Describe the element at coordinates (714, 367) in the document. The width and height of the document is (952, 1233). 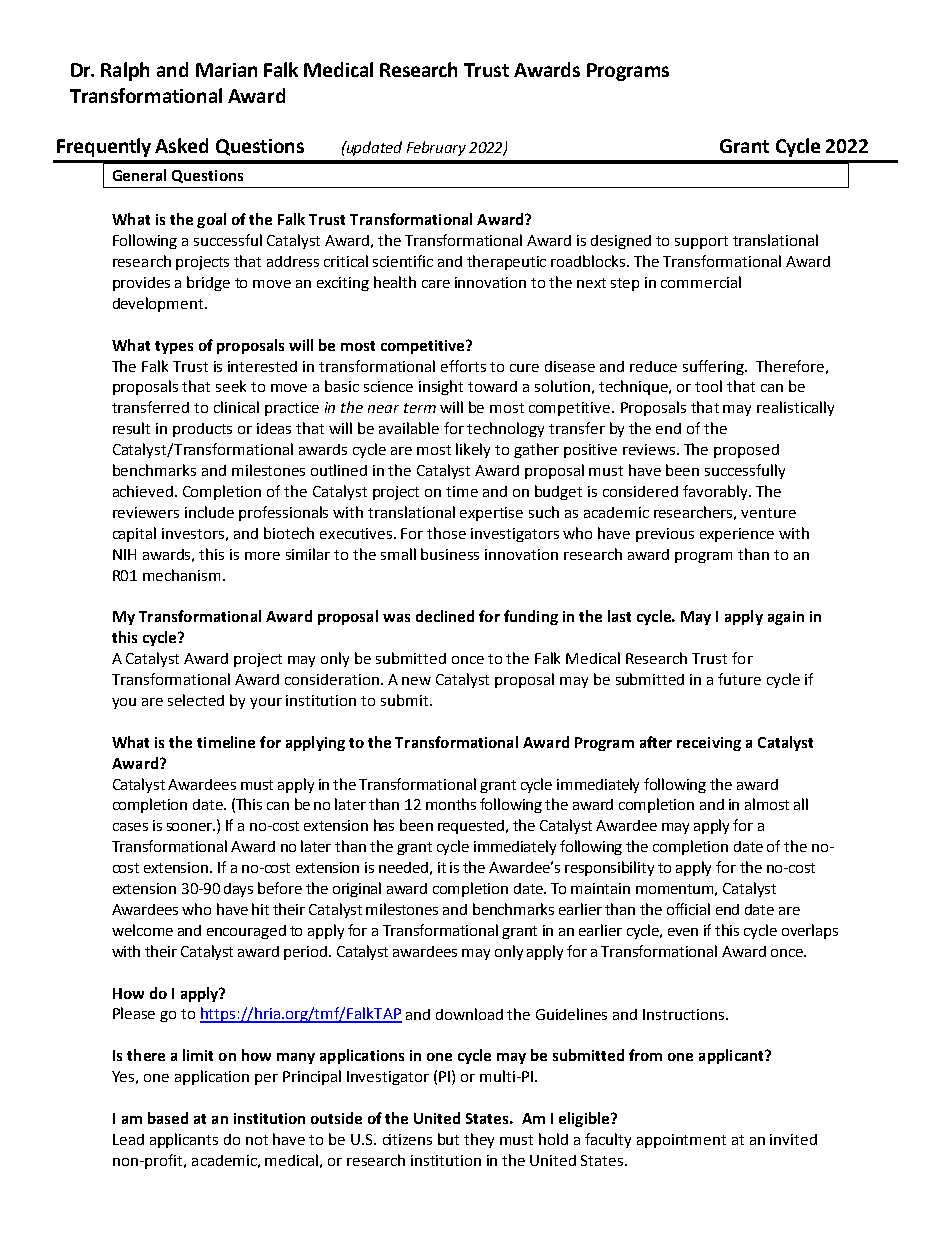
I see `suffering` at that location.
